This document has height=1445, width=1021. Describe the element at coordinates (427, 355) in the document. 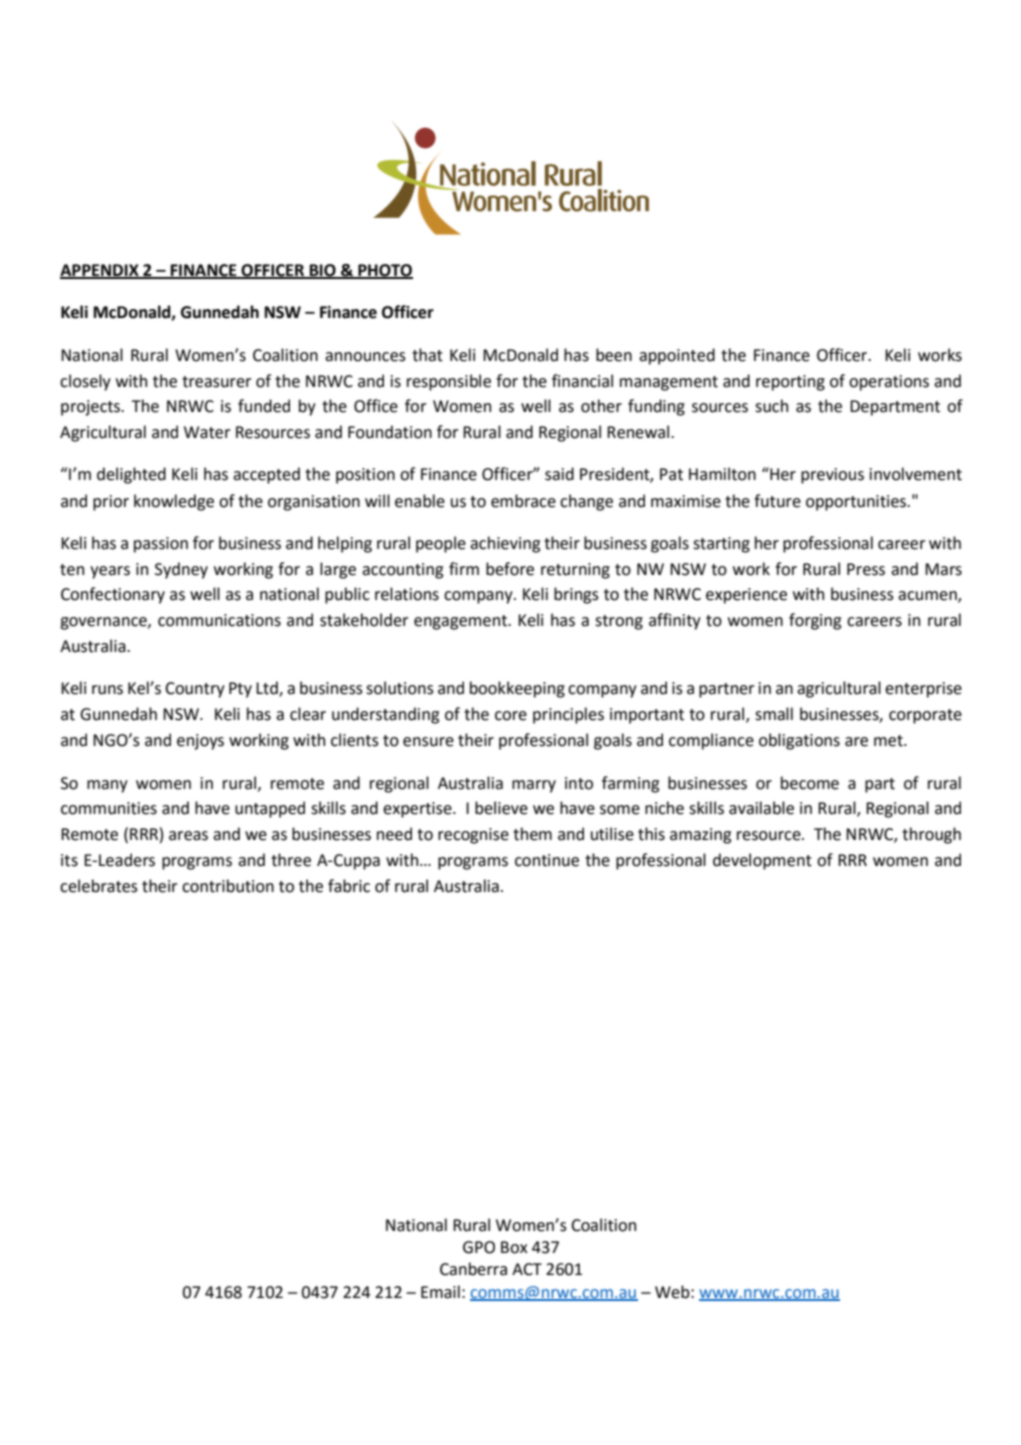

I see `that` at that location.
